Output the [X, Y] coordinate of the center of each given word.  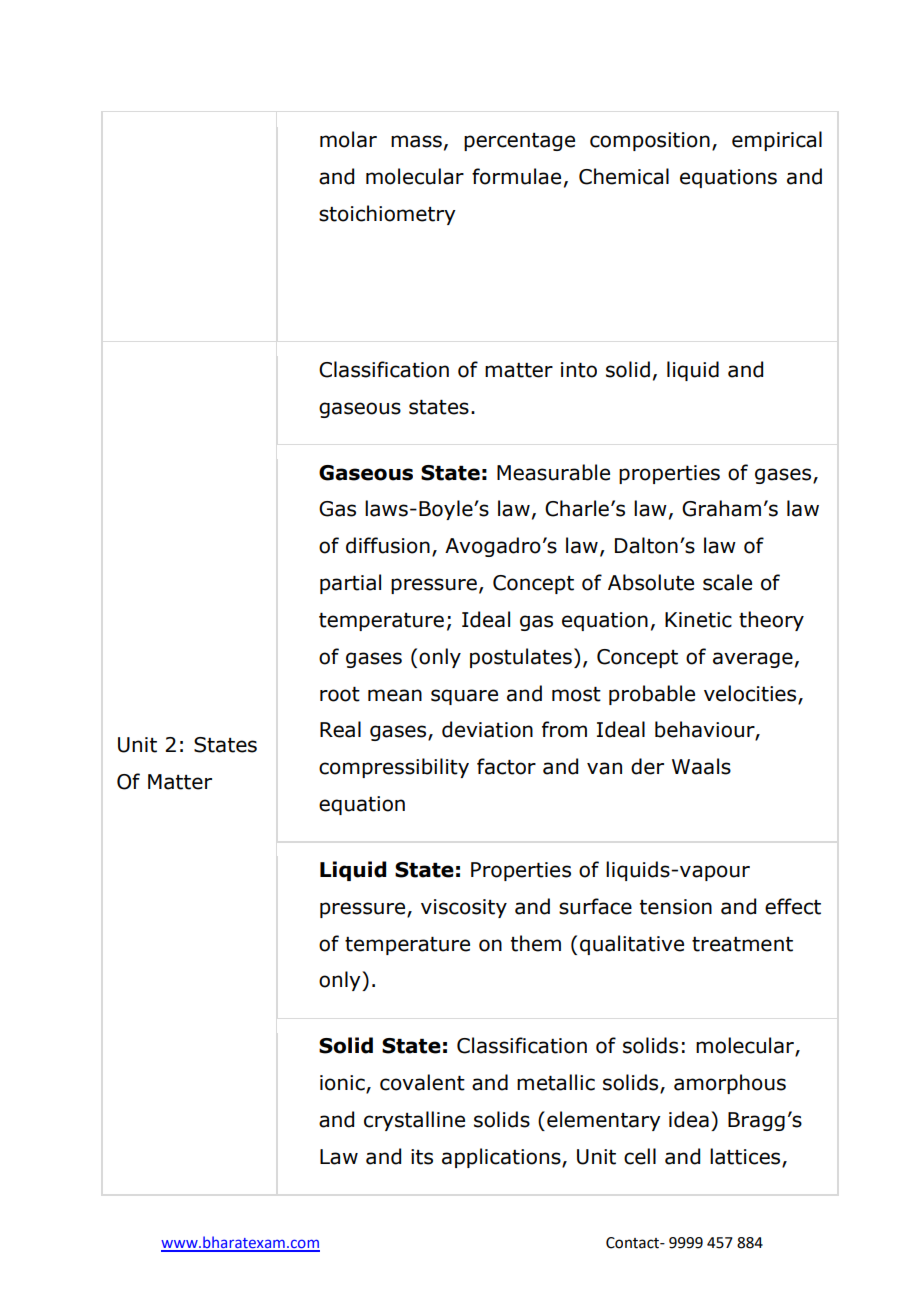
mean [395, 695]
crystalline [414, 1121]
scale [727, 582]
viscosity [464, 908]
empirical [777, 141]
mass [416, 141]
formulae [516, 176]
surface [595, 906]
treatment [742, 944]
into [579, 370]
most [576, 694]
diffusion [388, 545]
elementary [604, 1121]
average [753, 660]
